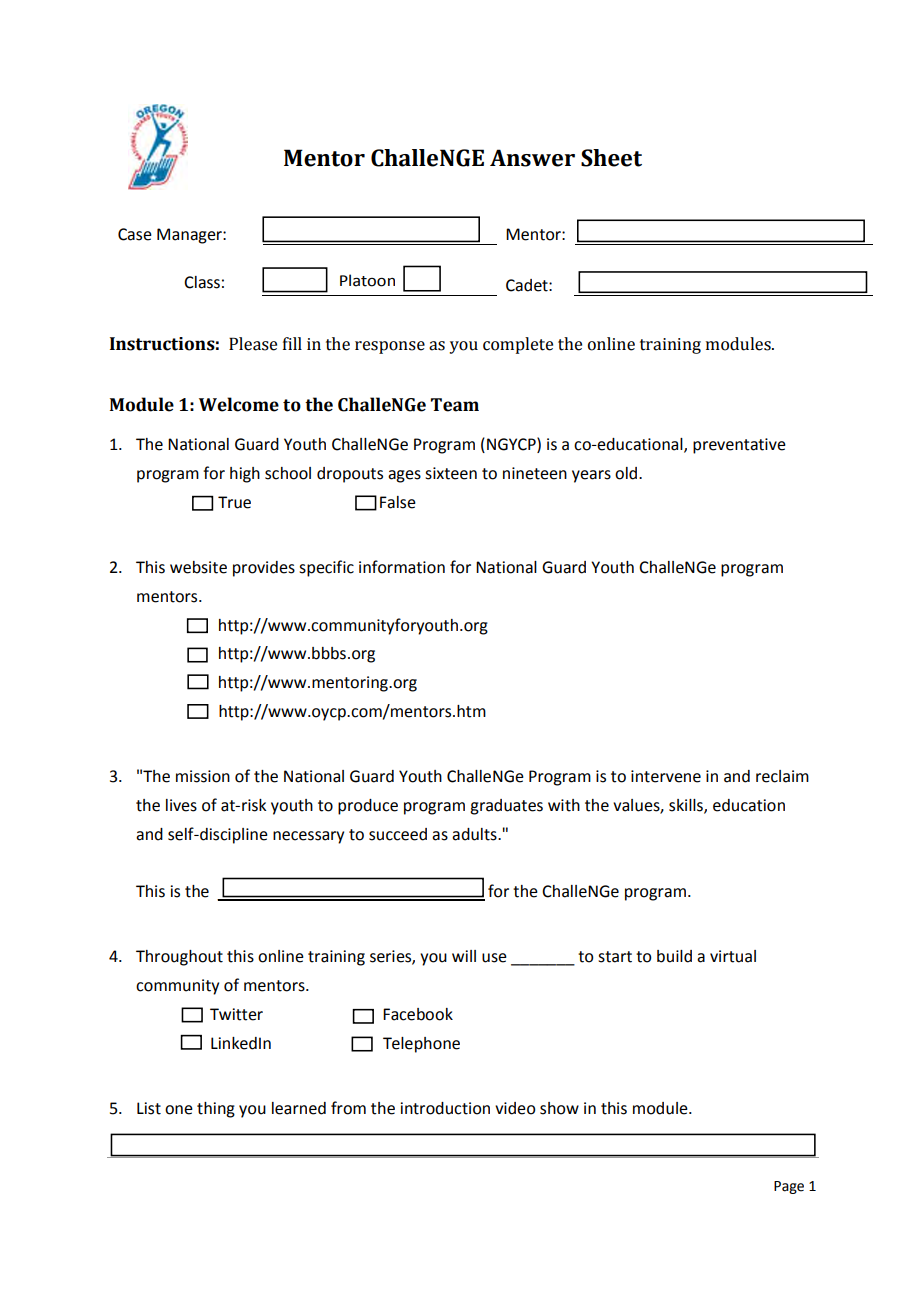 This document has height=1308, width=924. What do you see at coordinates (135, 234) in the document?
I see `Case` at bounding box center [135, 234].
